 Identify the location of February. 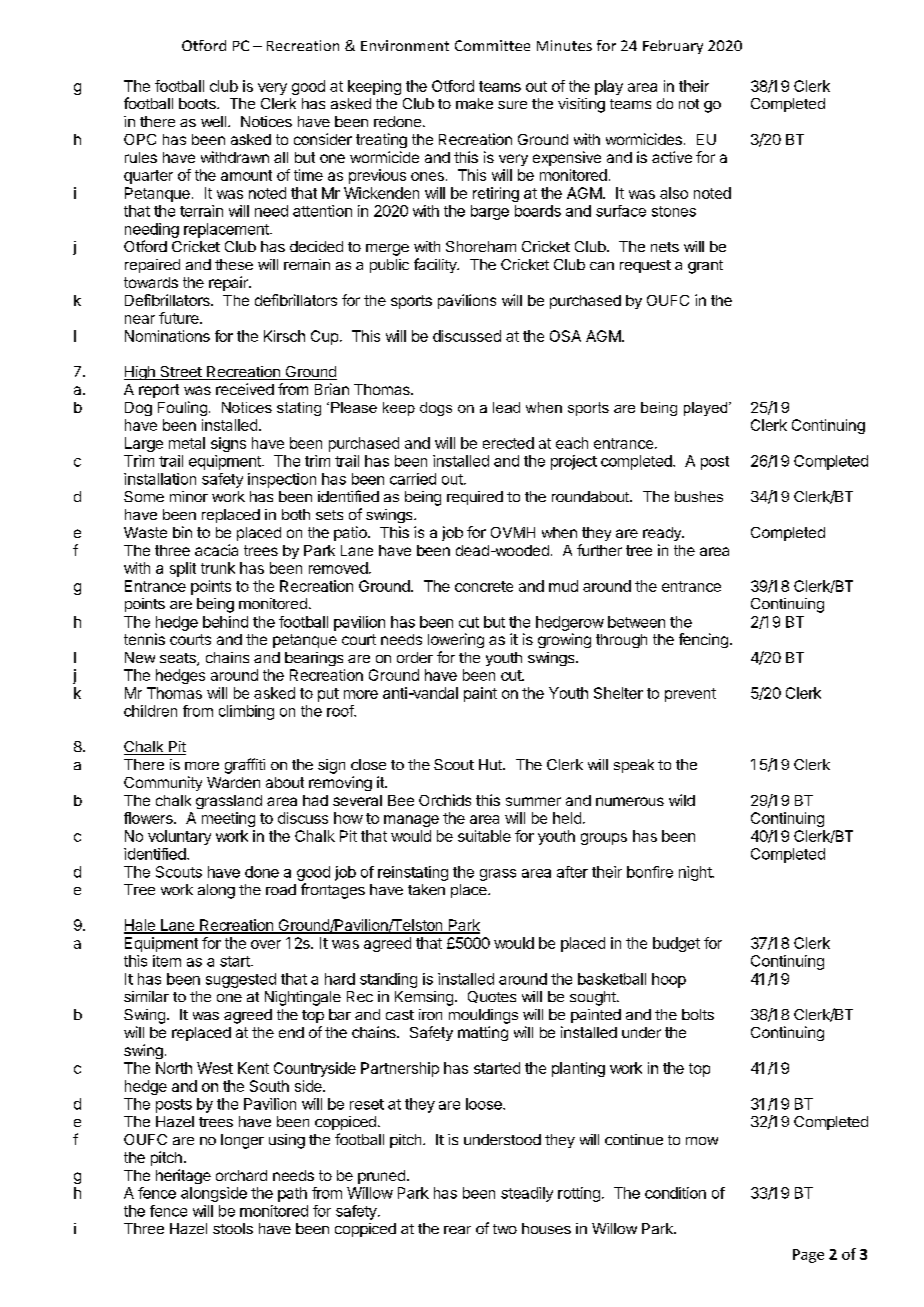
(673, 47).
